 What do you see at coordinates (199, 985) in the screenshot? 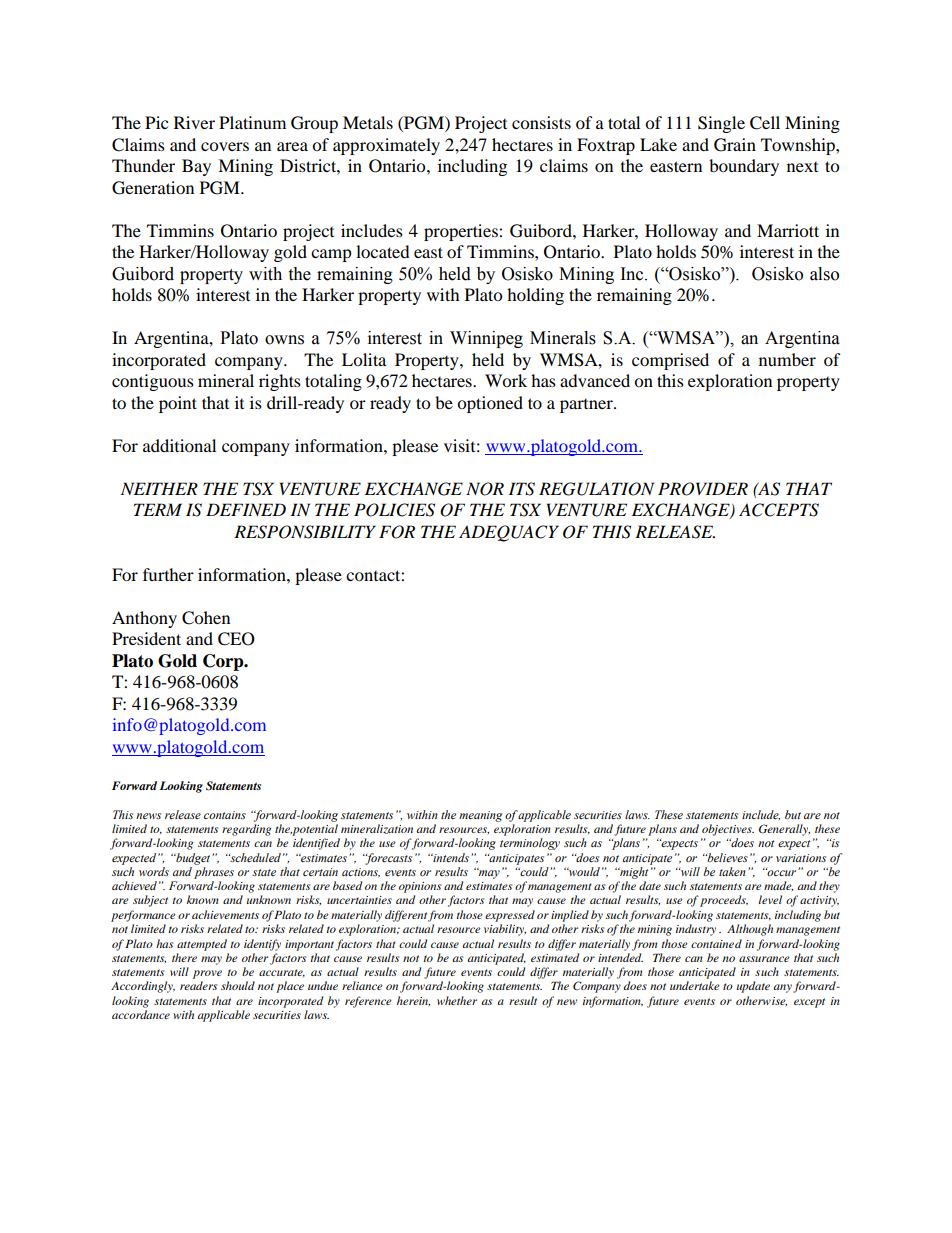
I see `readers` at bounding box center [199, 985].
